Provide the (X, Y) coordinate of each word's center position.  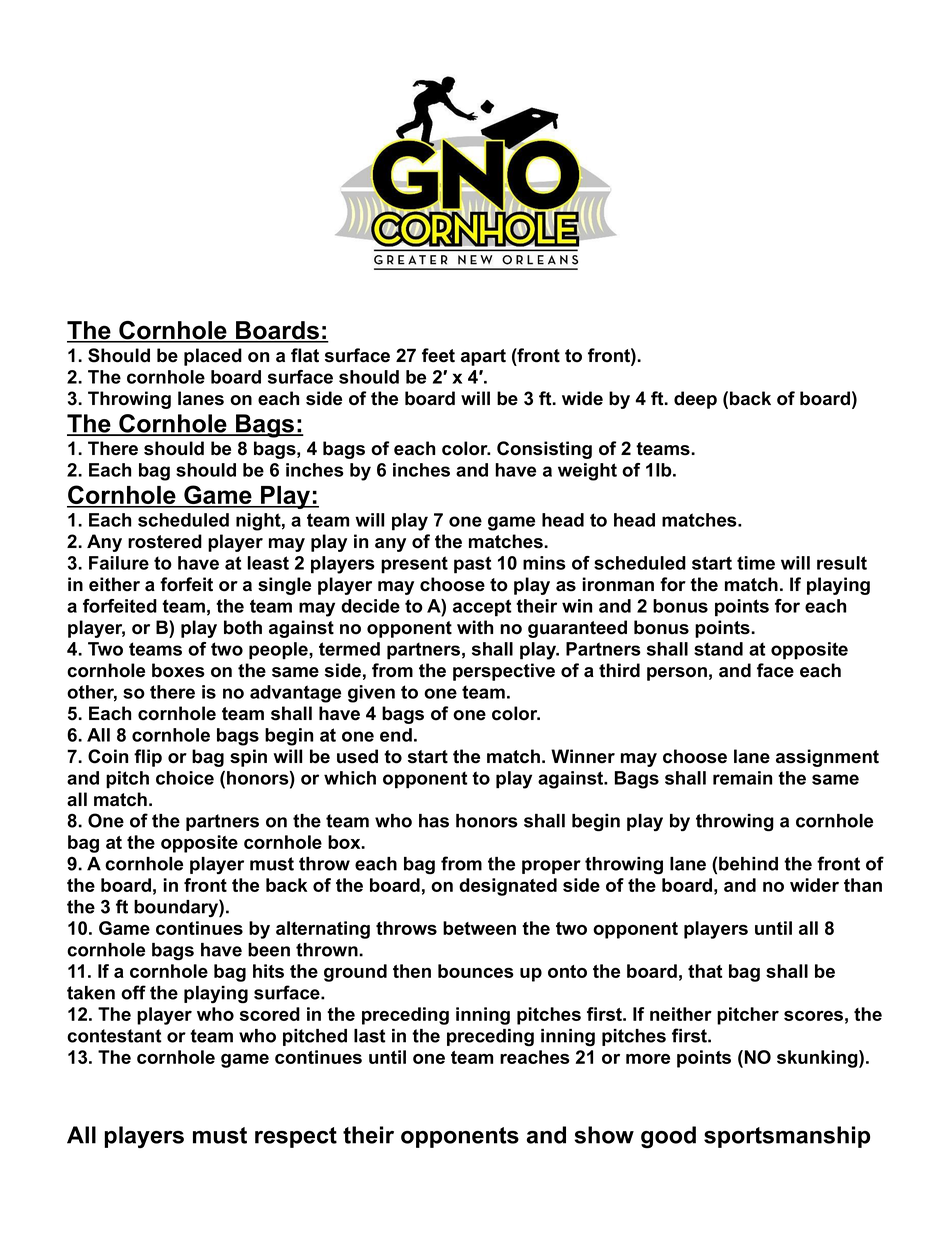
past (473, 565)
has (434, 821)
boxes (178, 670)
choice (185, 778)
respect (296, 1137)
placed (213, 357)
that (705, 971)
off (133, 992)
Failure (119, 563)
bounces (476, 971)
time (756, 563)
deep (695, 400)
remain (742, 778)
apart (483, 357)
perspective (504, 672)
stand (718, 649)
